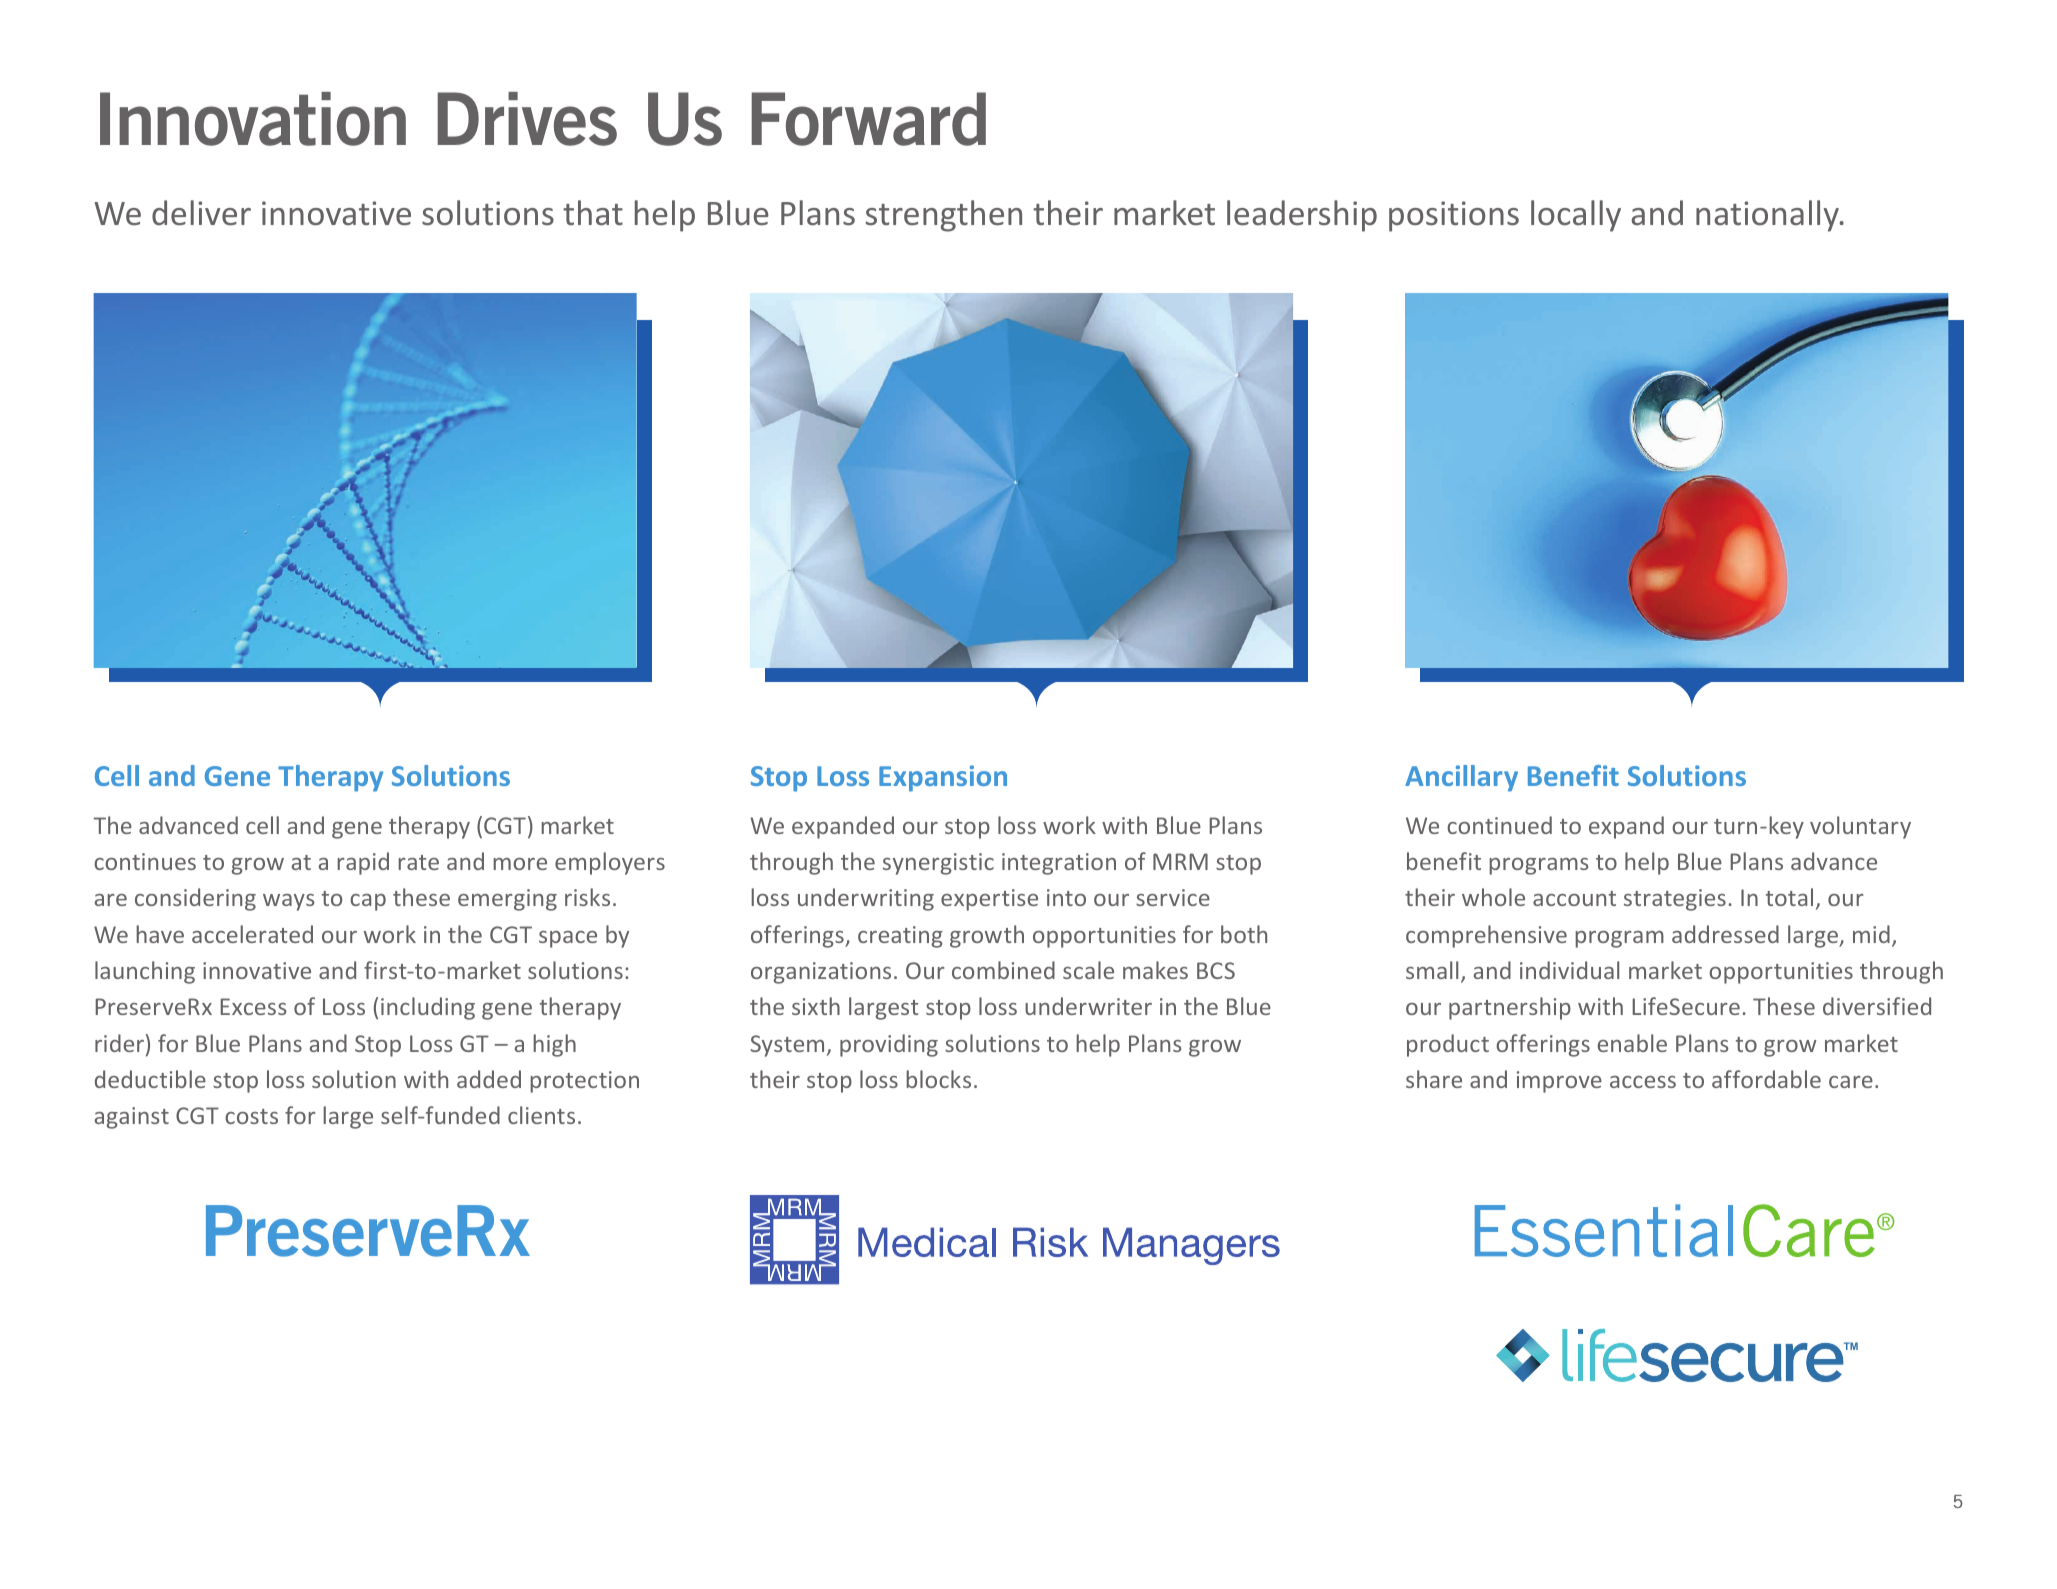 Image resolution: width=2057 pixels, height=1589 pixels. Describe the element at coordinates (868, 119) in the page. I see `Forward` at that location.
